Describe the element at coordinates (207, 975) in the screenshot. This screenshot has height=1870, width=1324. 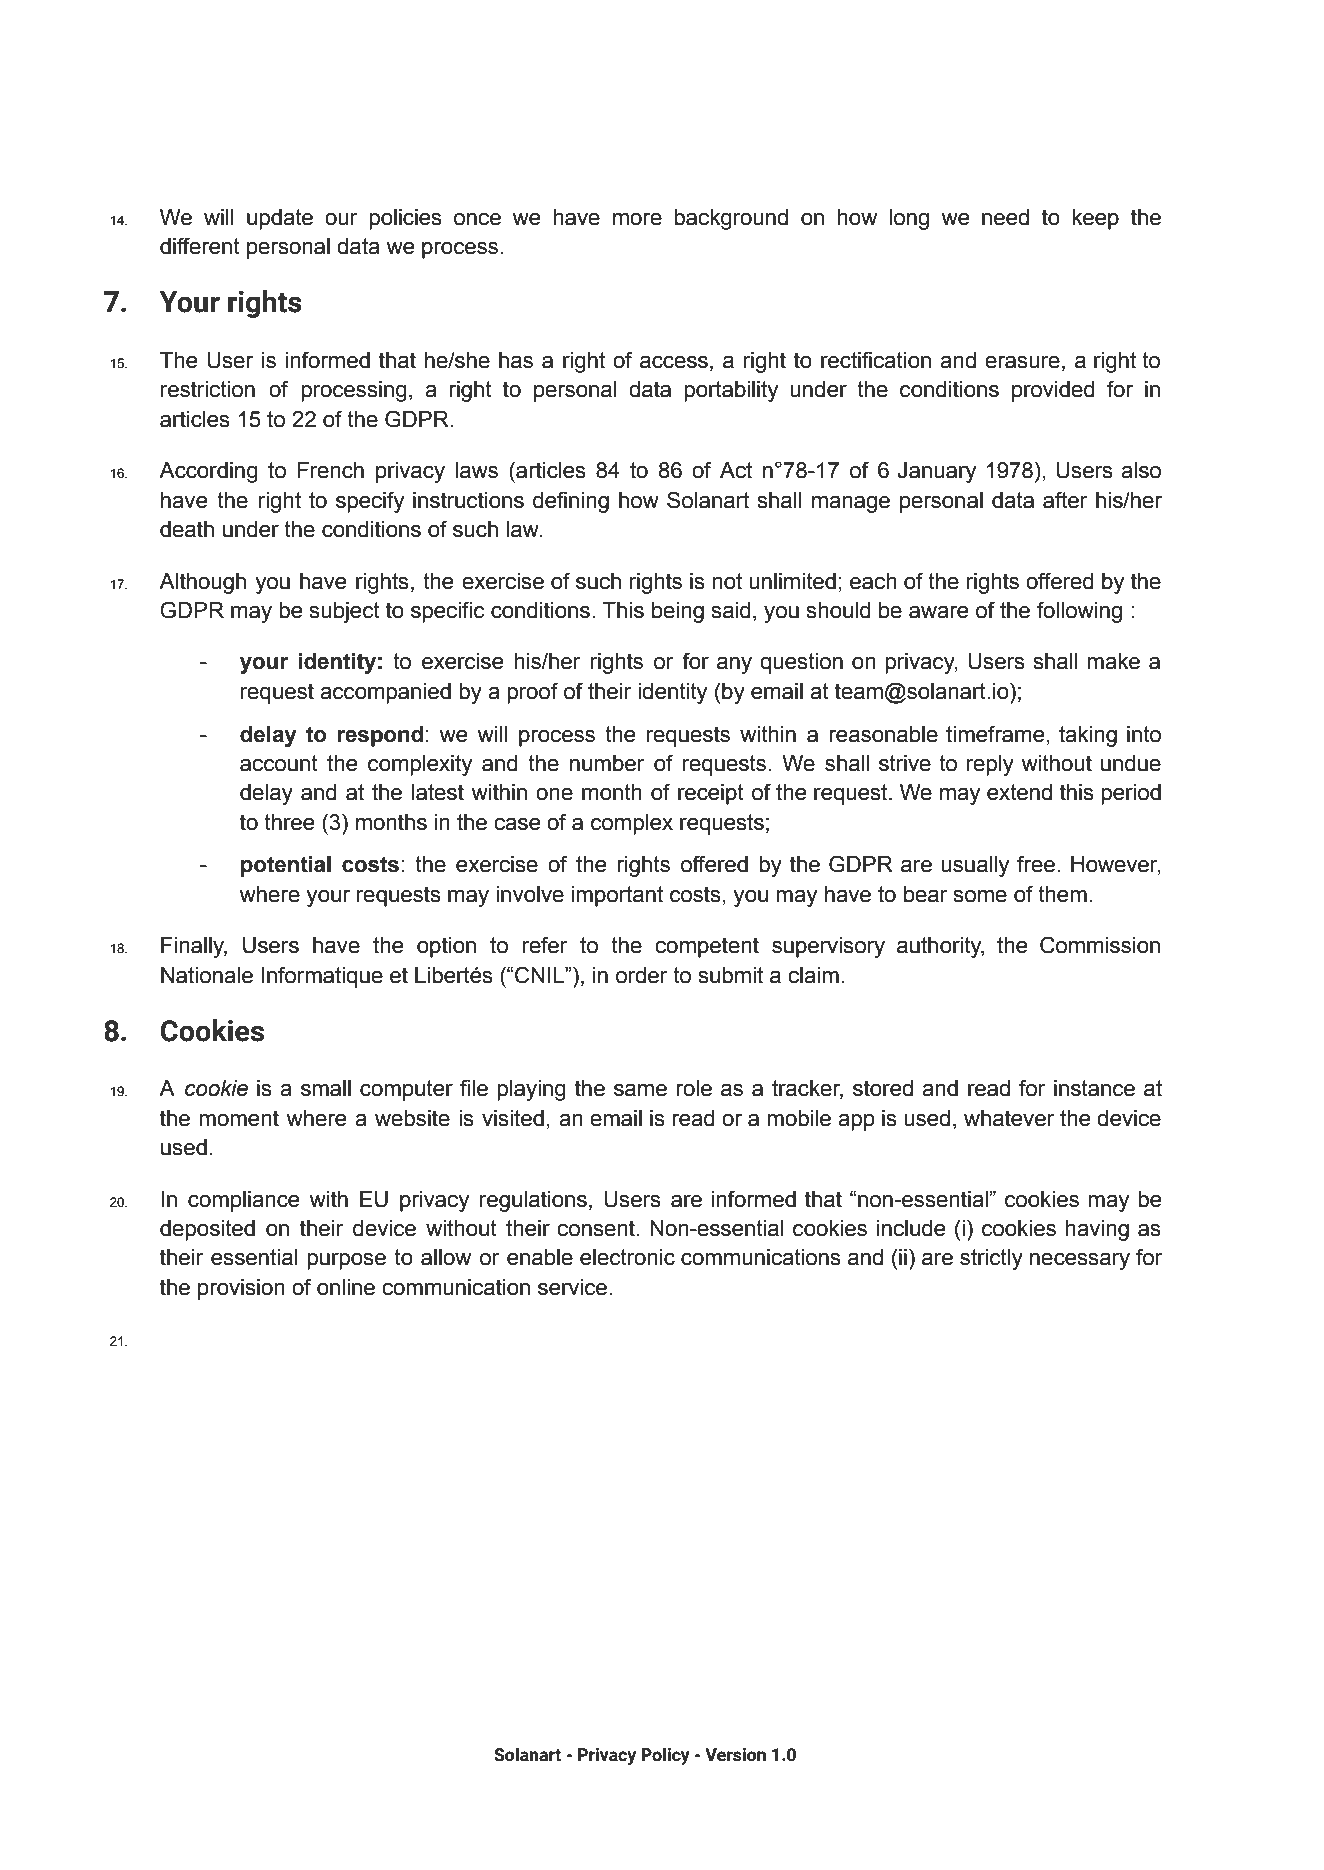
I see `Nationale` at that location.
